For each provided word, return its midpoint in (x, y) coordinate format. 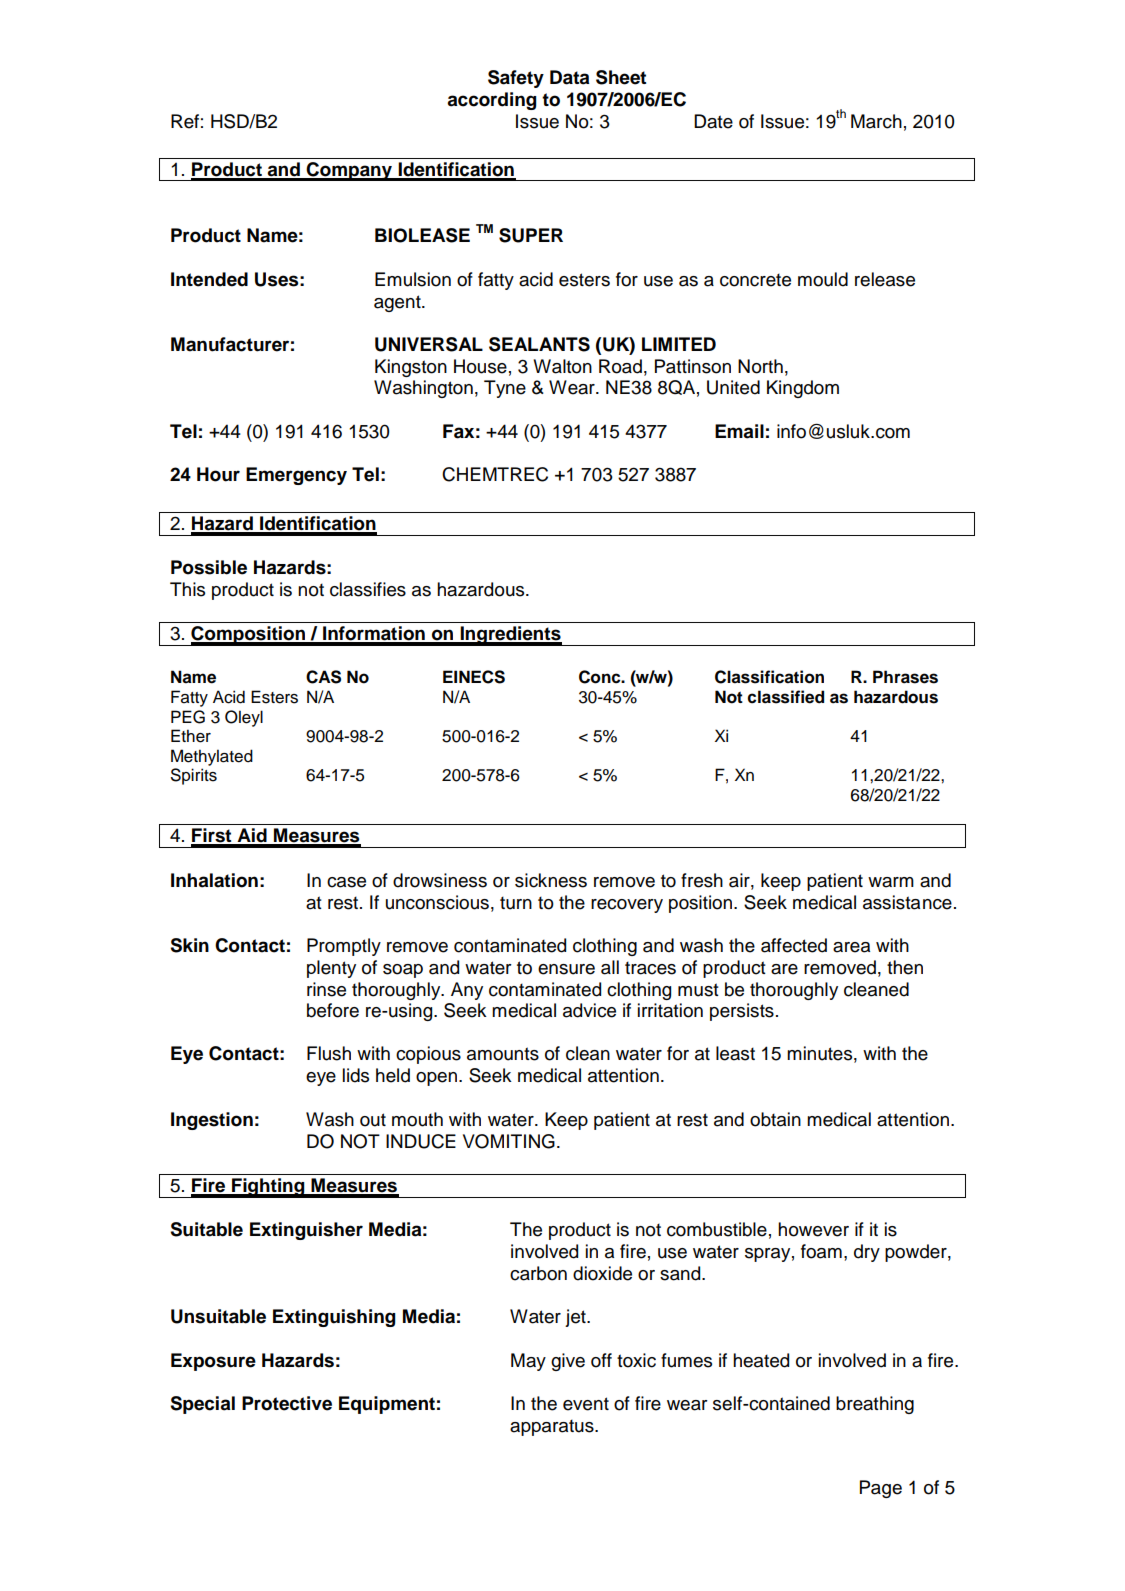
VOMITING (509, 1141)
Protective (287, 1403)
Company (350, 171)
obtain (775, 1119)
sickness (551, 880)
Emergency (296, 476)
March (876, 121)
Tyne (505, 389)
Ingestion (212, 1121)
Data (569, 77)
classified (785, 697)
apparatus (553, 1427)
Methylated (212, 757)
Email (739, 431)
